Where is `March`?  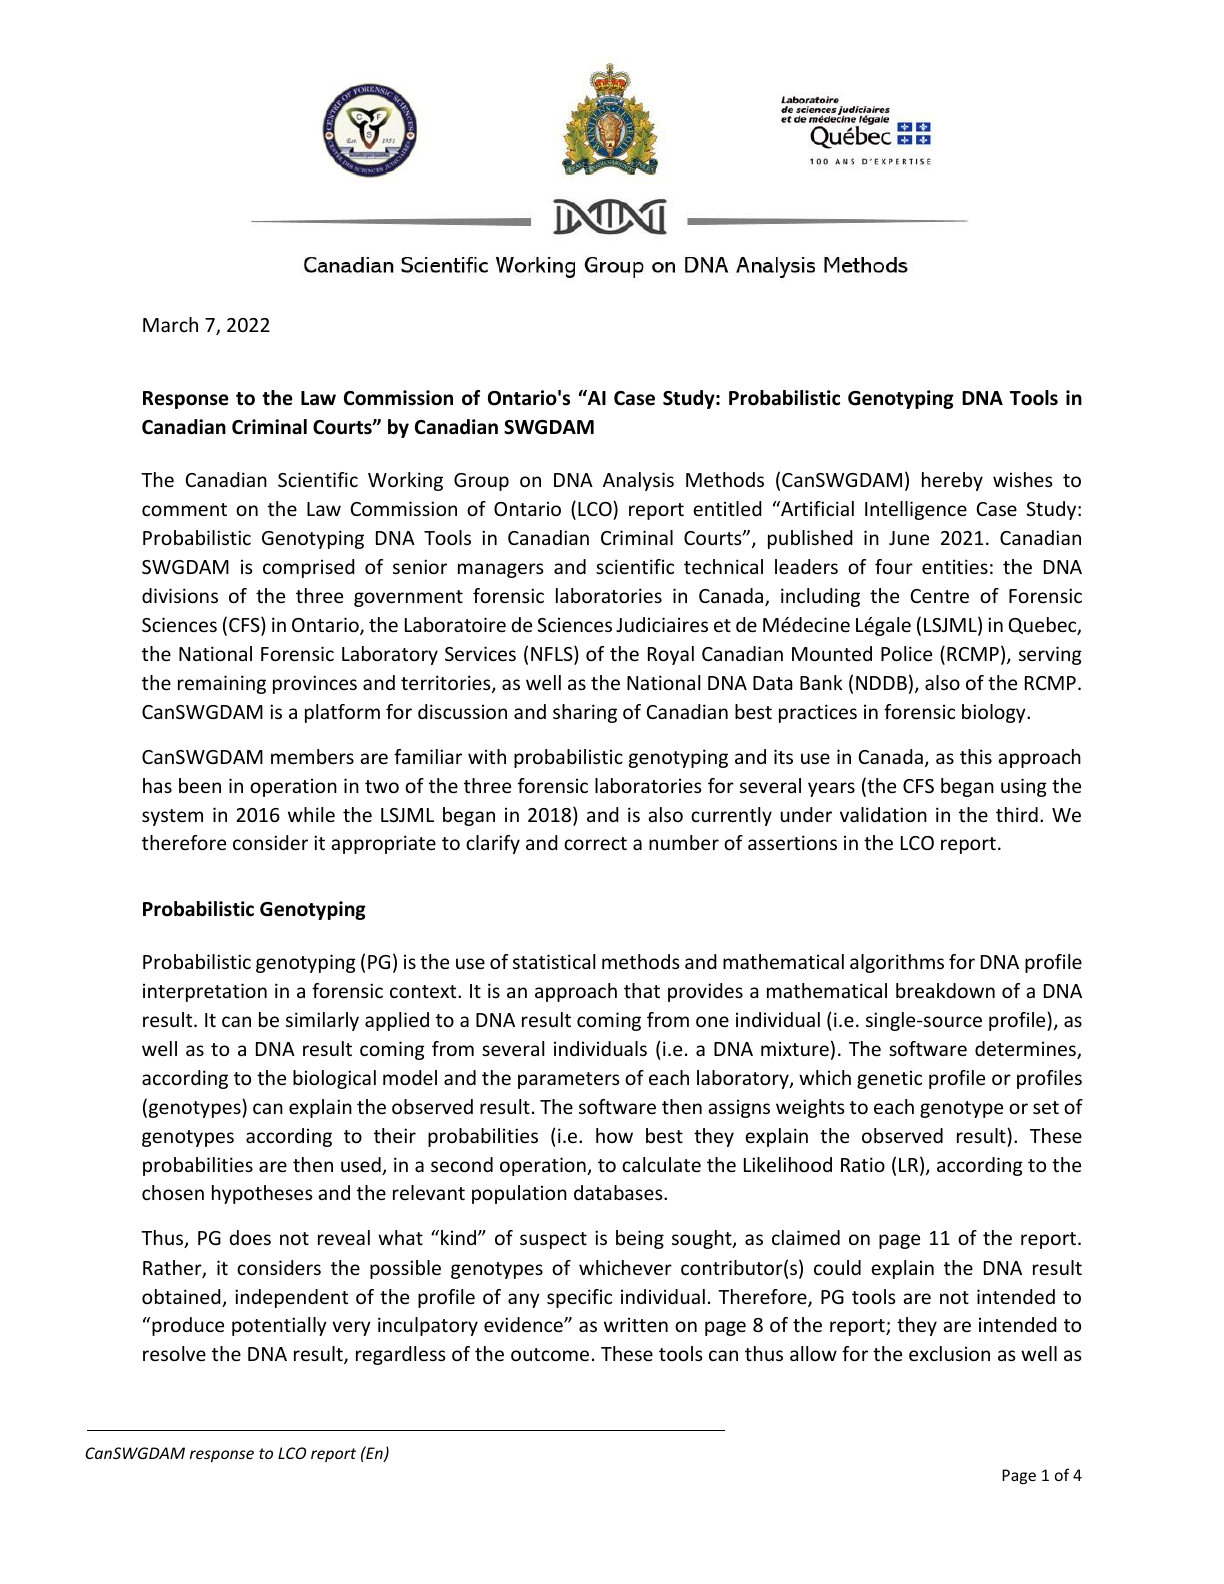
March is located at coordinates (170, 324).
